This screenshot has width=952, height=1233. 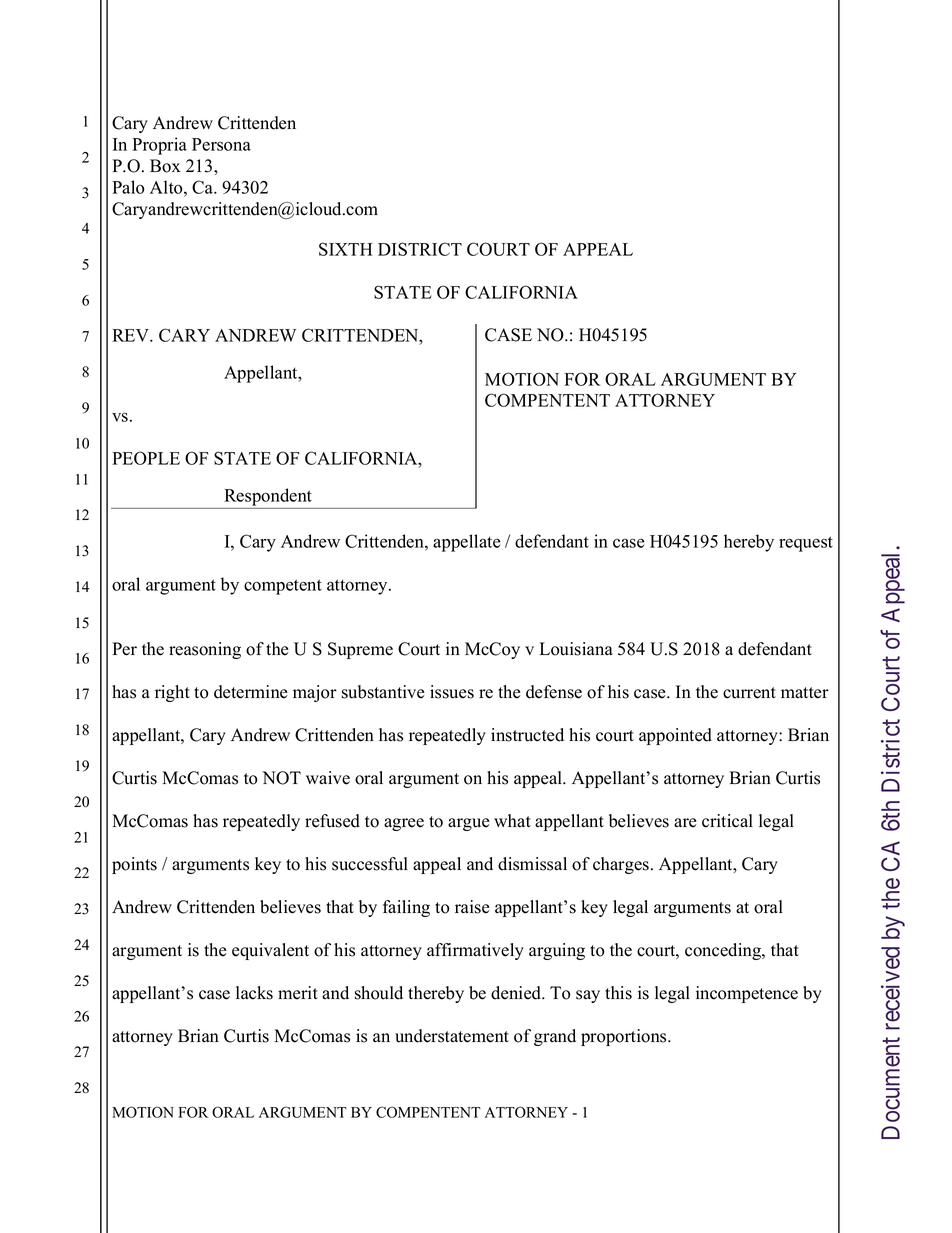 What do you see at coordinates (675, 736) in the screenshot?
I see `appointed` at bounding box center [675, 736].
